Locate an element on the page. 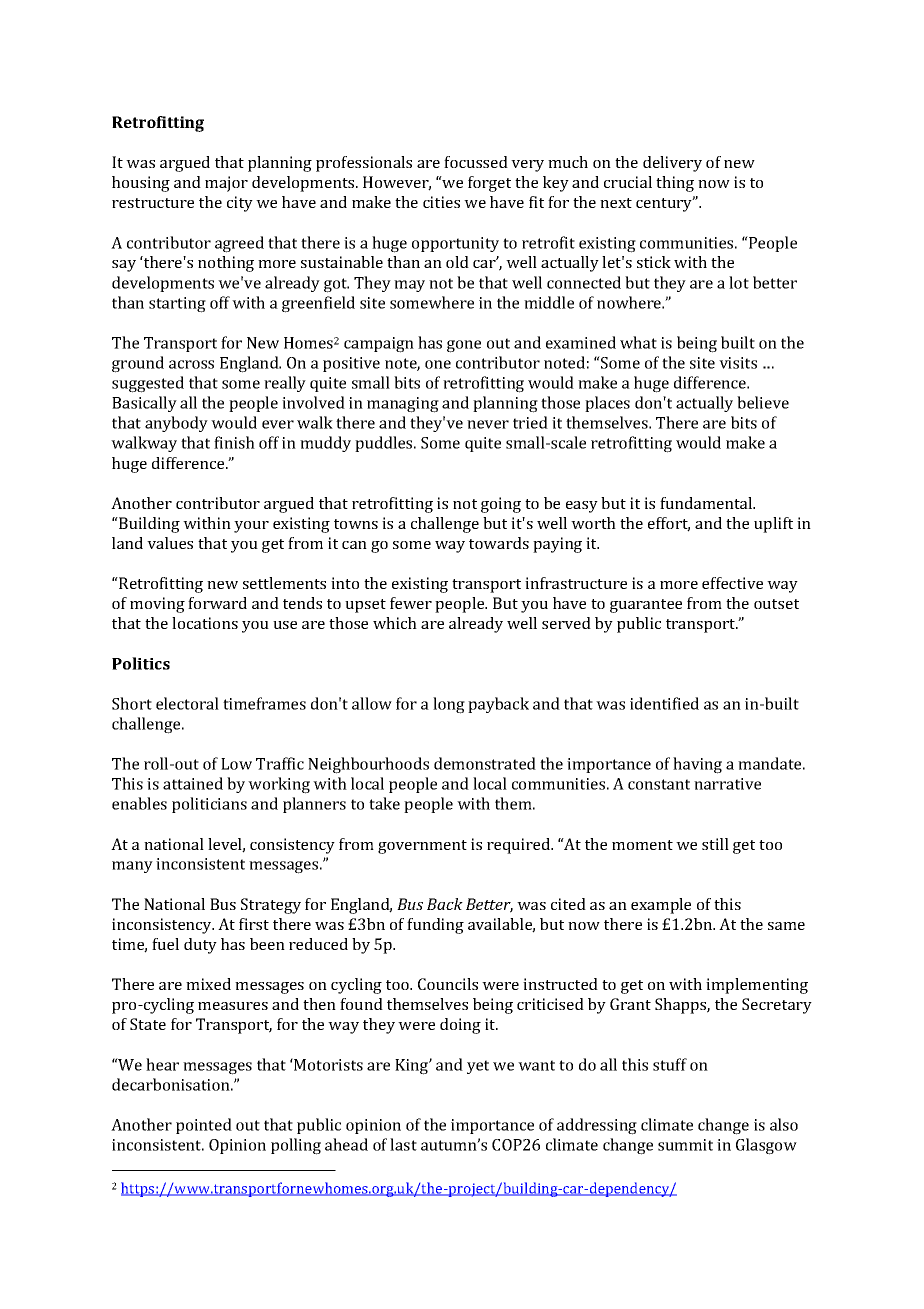  major is located at coordinates (226, 184).
